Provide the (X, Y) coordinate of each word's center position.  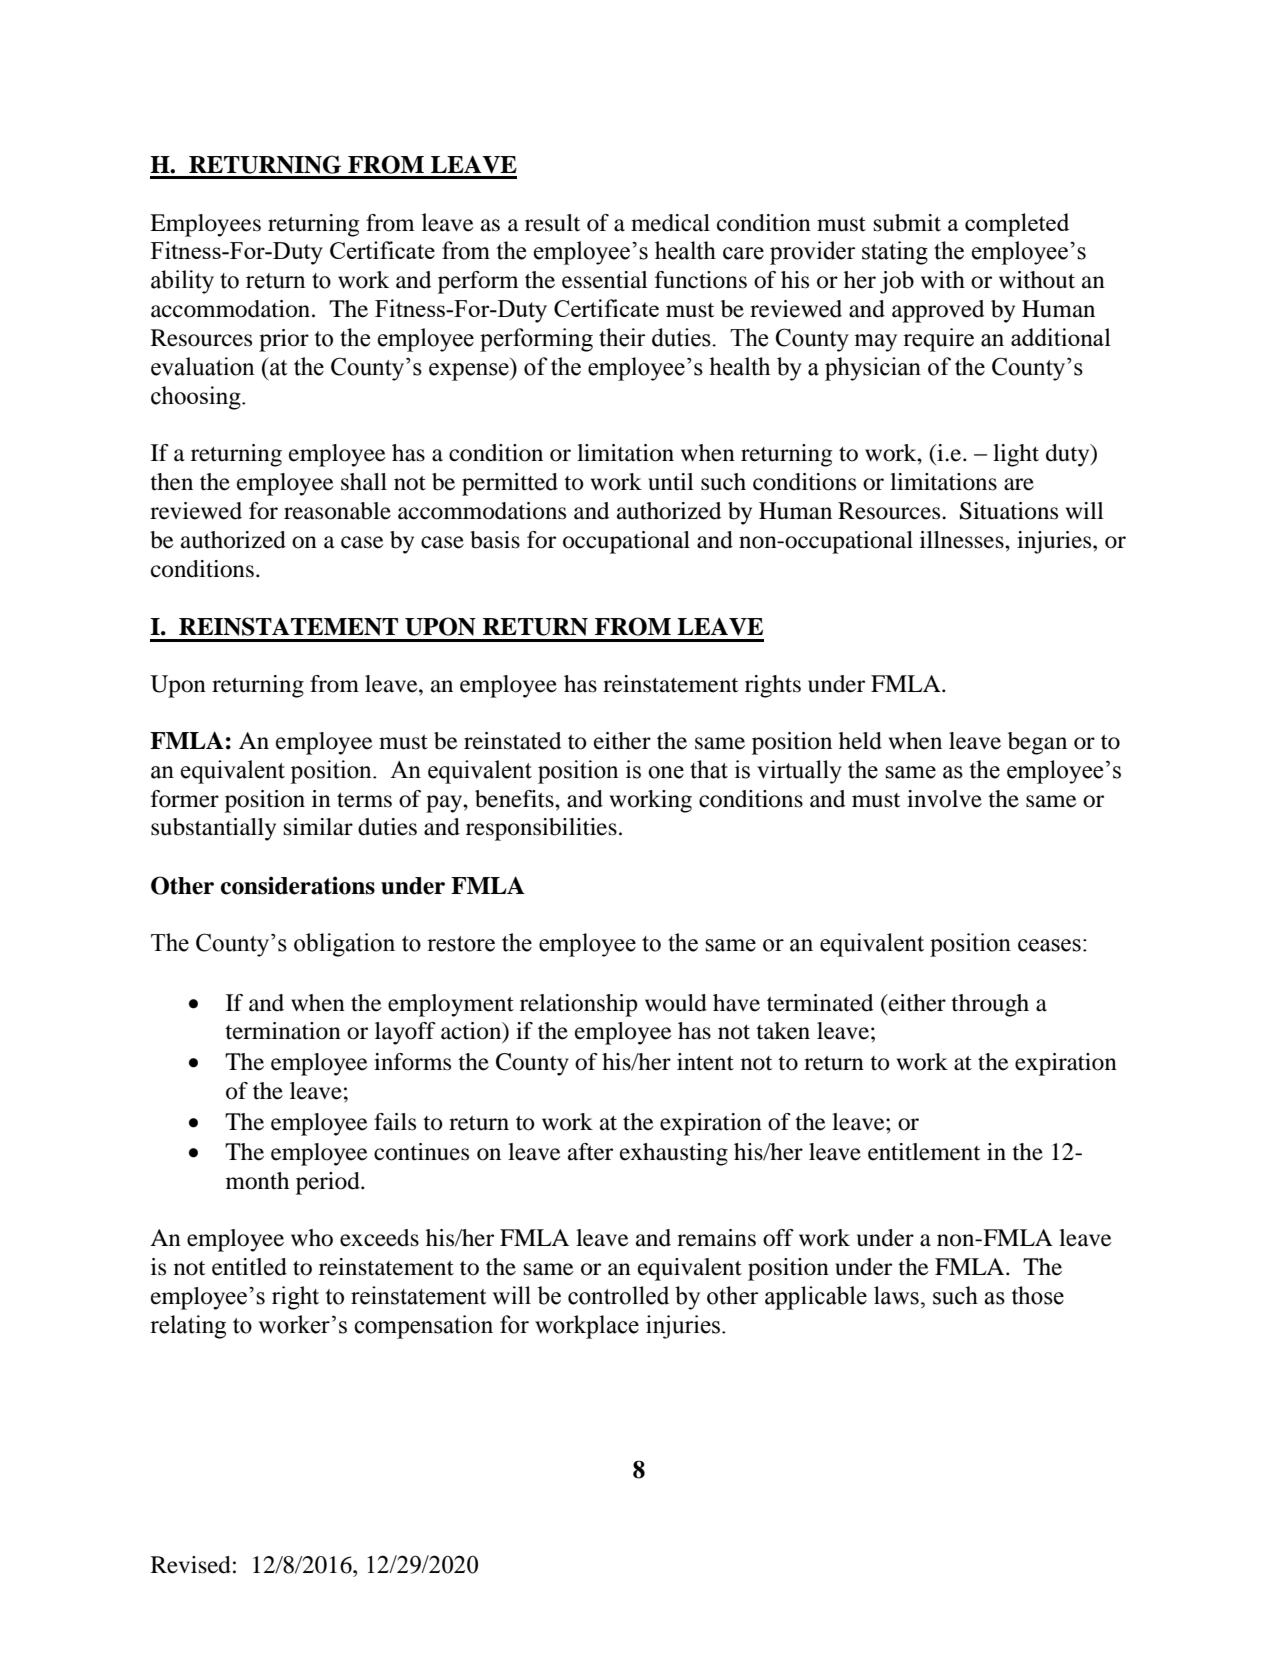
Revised (191, 1565)
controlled (618, 1295)
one (666, 772)
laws (896, 1295)
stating (895, 253)
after (590, 1152)
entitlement (924, 1152)
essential (605, 280)
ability (182, 282)
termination (283, 1031)
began (1037, 743)
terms (364, 800)
